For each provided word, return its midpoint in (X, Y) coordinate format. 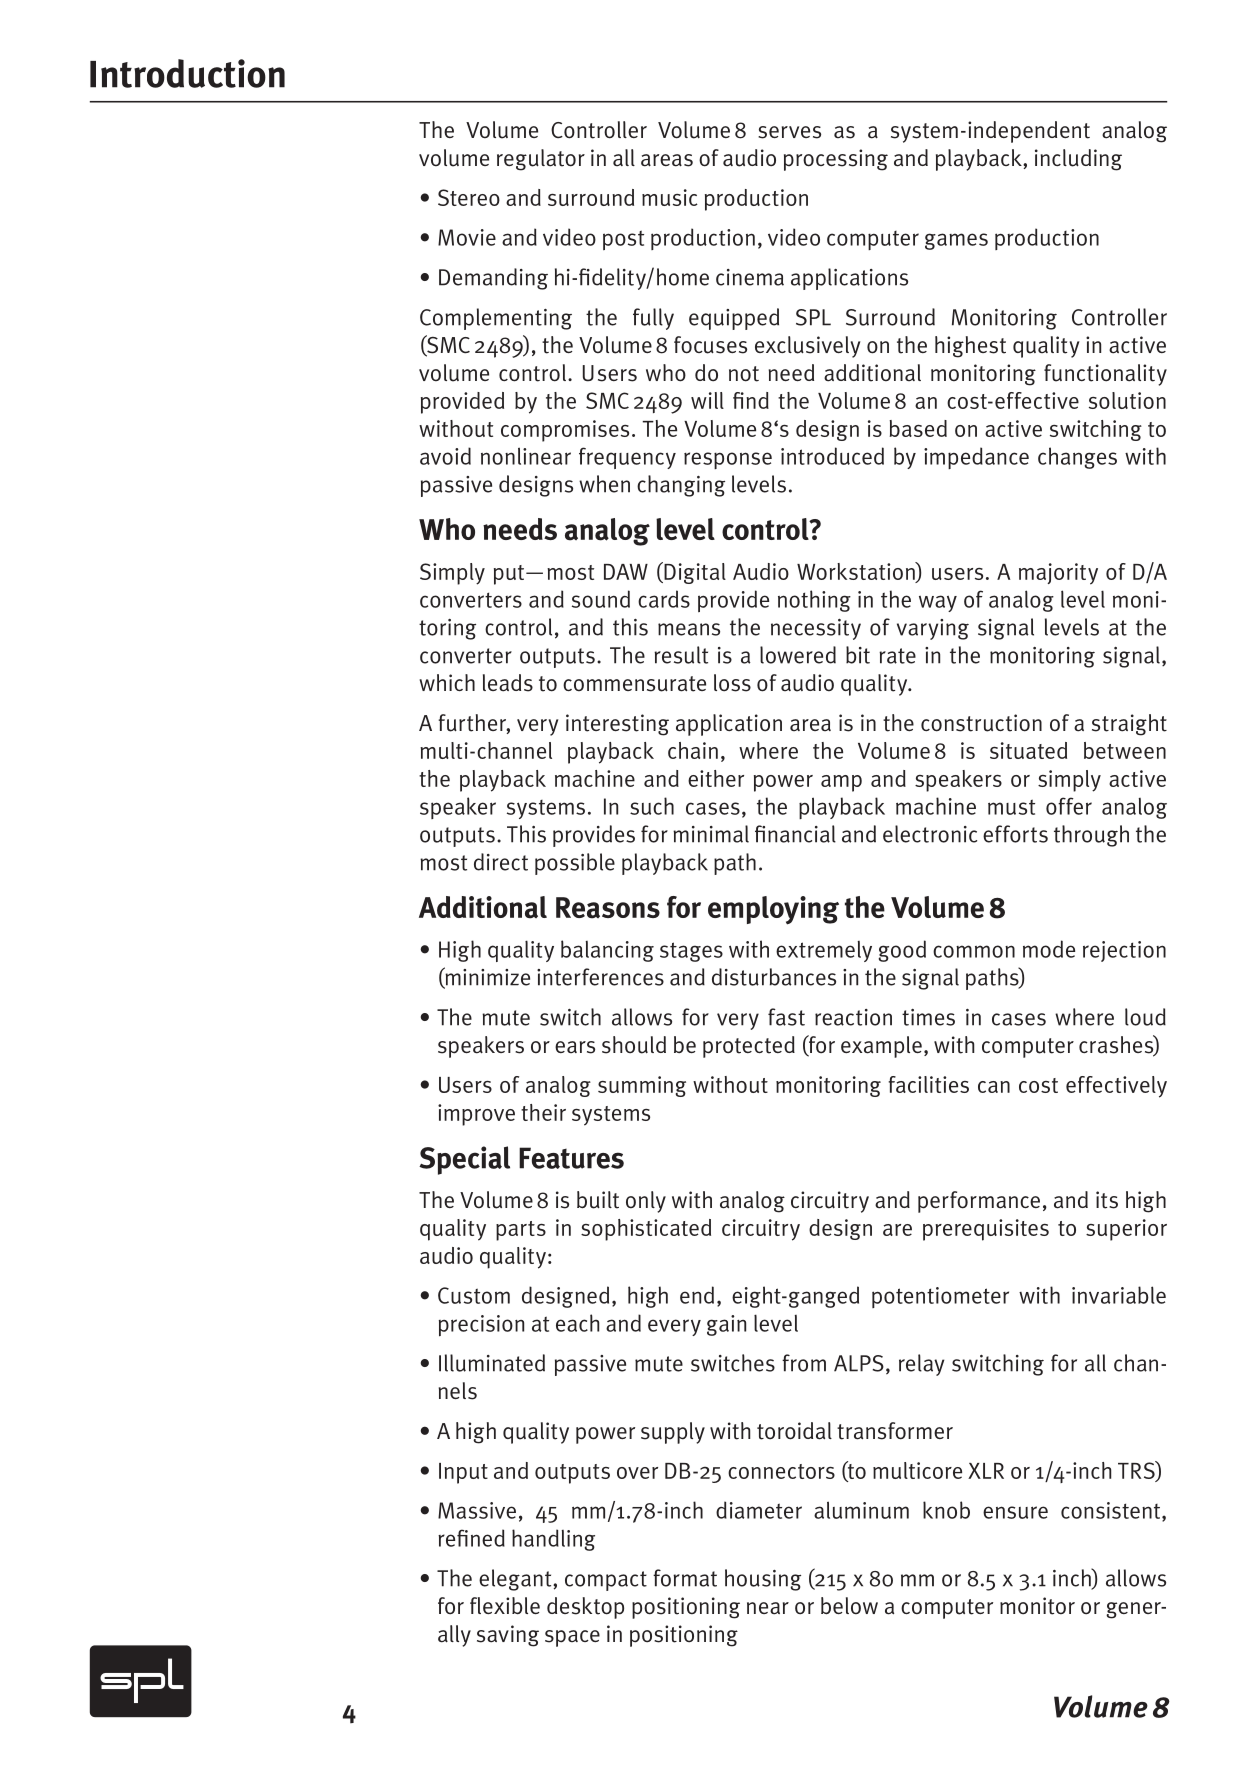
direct (501, 862)
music (670, 197)
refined (471, 1538)
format (685, 1578)
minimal (711, 834)
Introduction (187, 73)
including (1078, 160)
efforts (1015, 834)
